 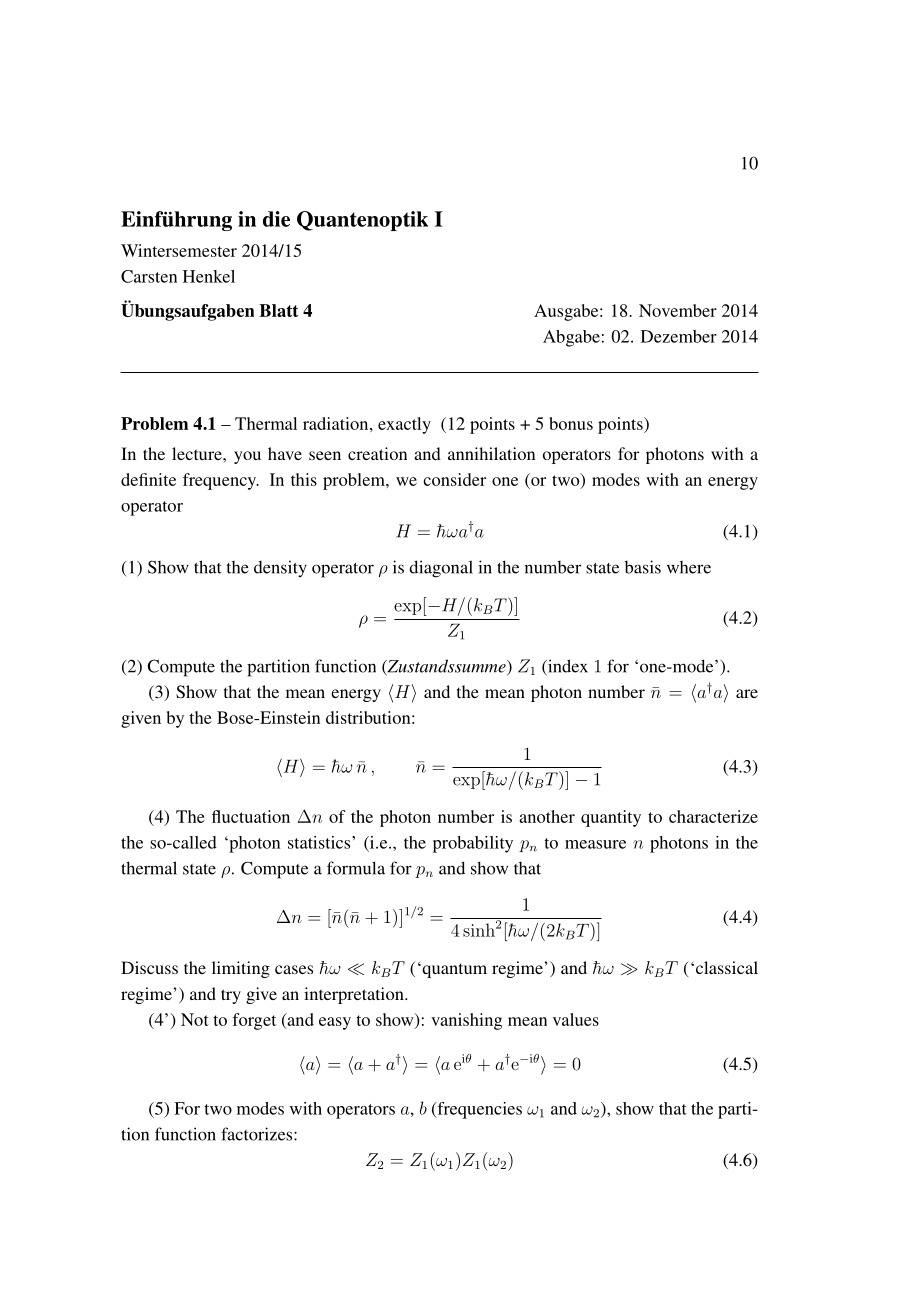 What do you see at coordinates (276, 219) in the page?
I see `die` at bounding box center [276, 219].
